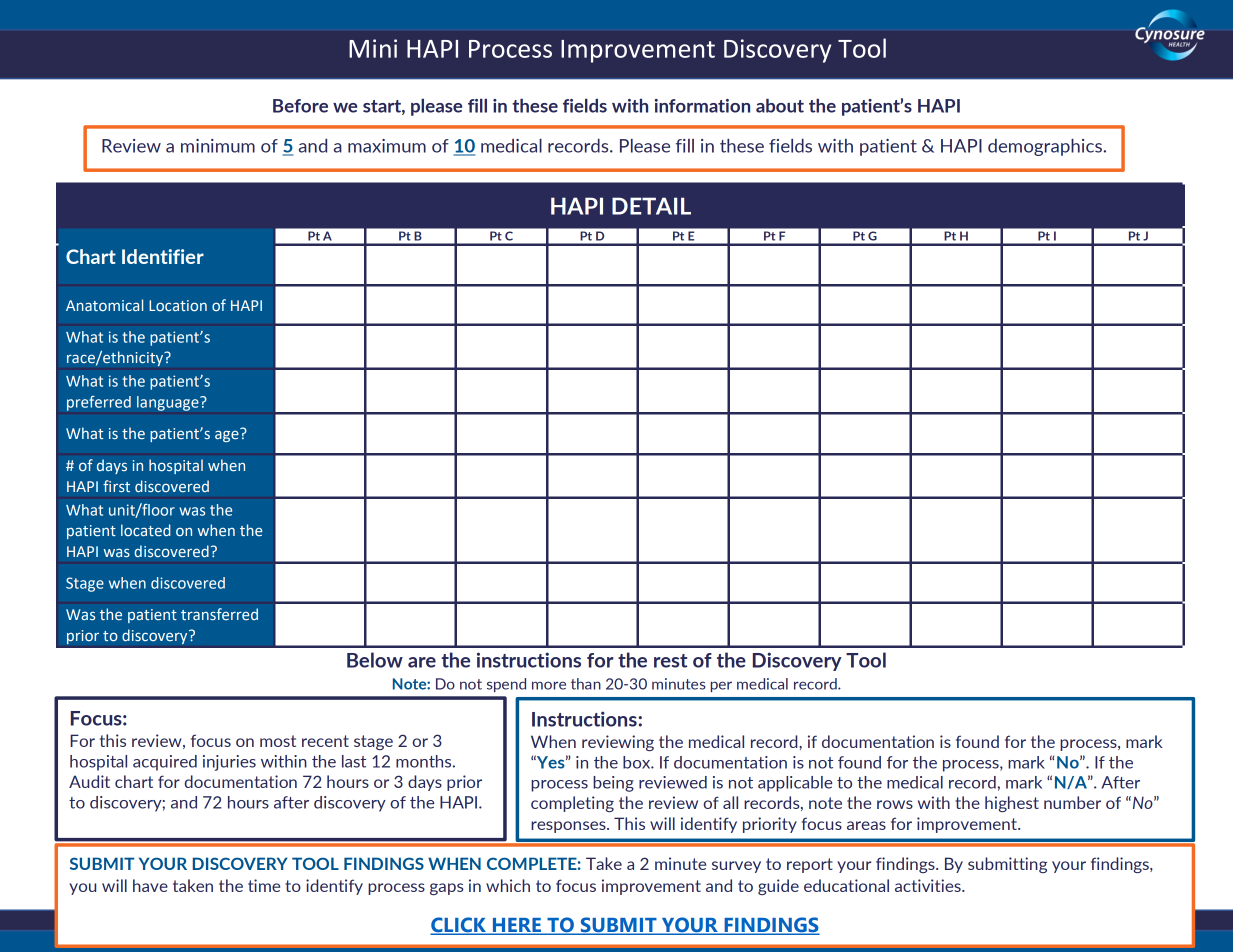  What do you see at coordinates (1046, 147) in the screenshot?
I see `demographics` at bounding box center [1046, 147].
